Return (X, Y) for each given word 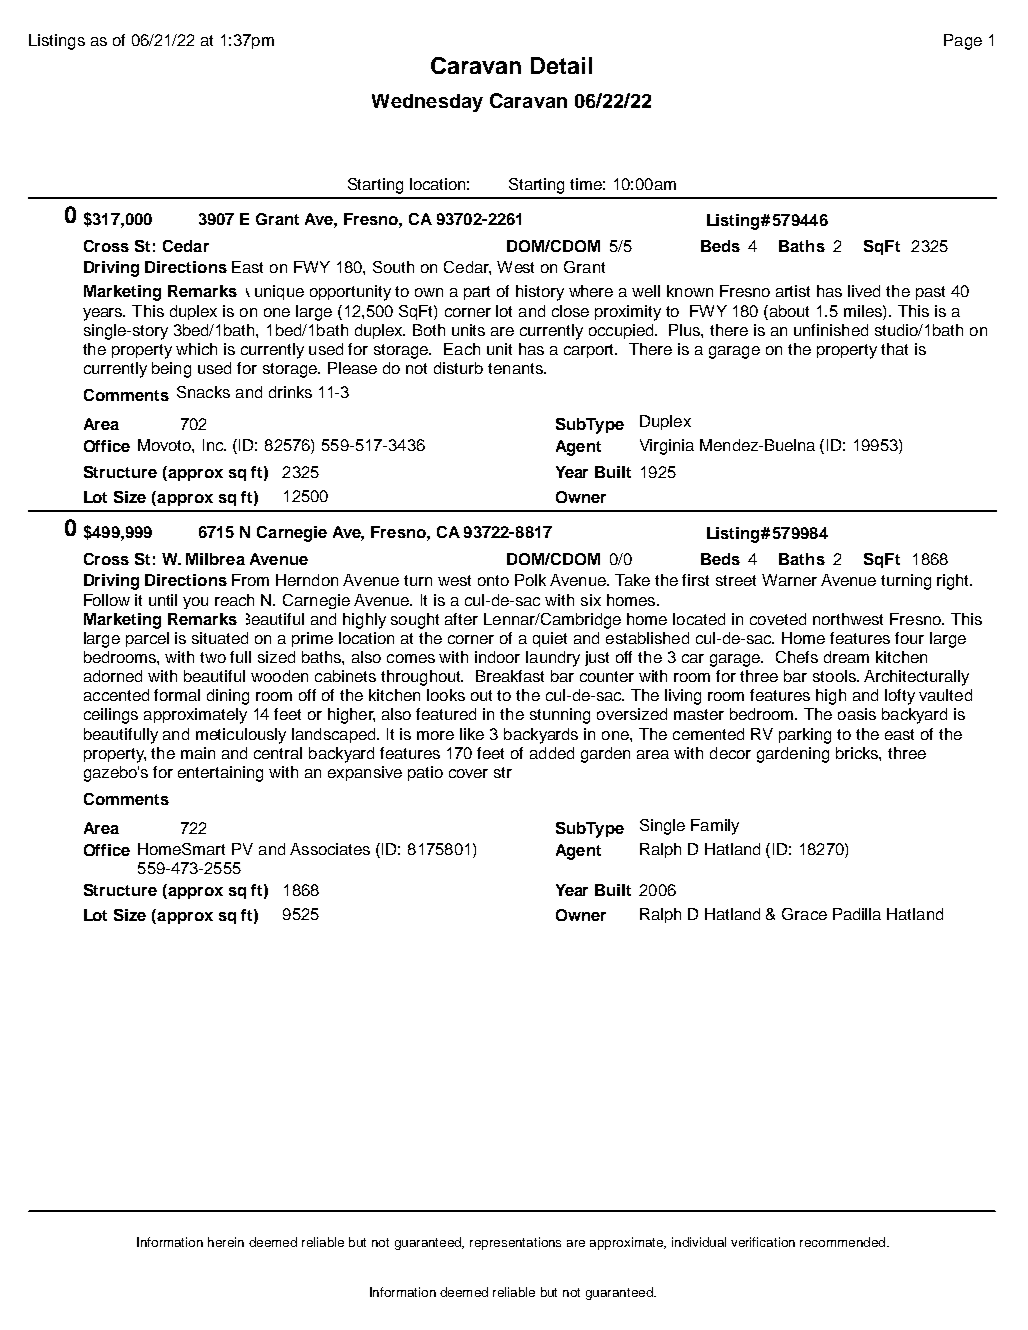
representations (515, 1243)
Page (963, 42)
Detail (561, 65)
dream (846, 657)
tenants (516, 368)
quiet (550, 639)
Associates (330, 849)
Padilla (857, 914)
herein (226, 1242)
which (196, 349)
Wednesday (427, 103)
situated (220, 638)
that (894, 349)
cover (468, 773)
